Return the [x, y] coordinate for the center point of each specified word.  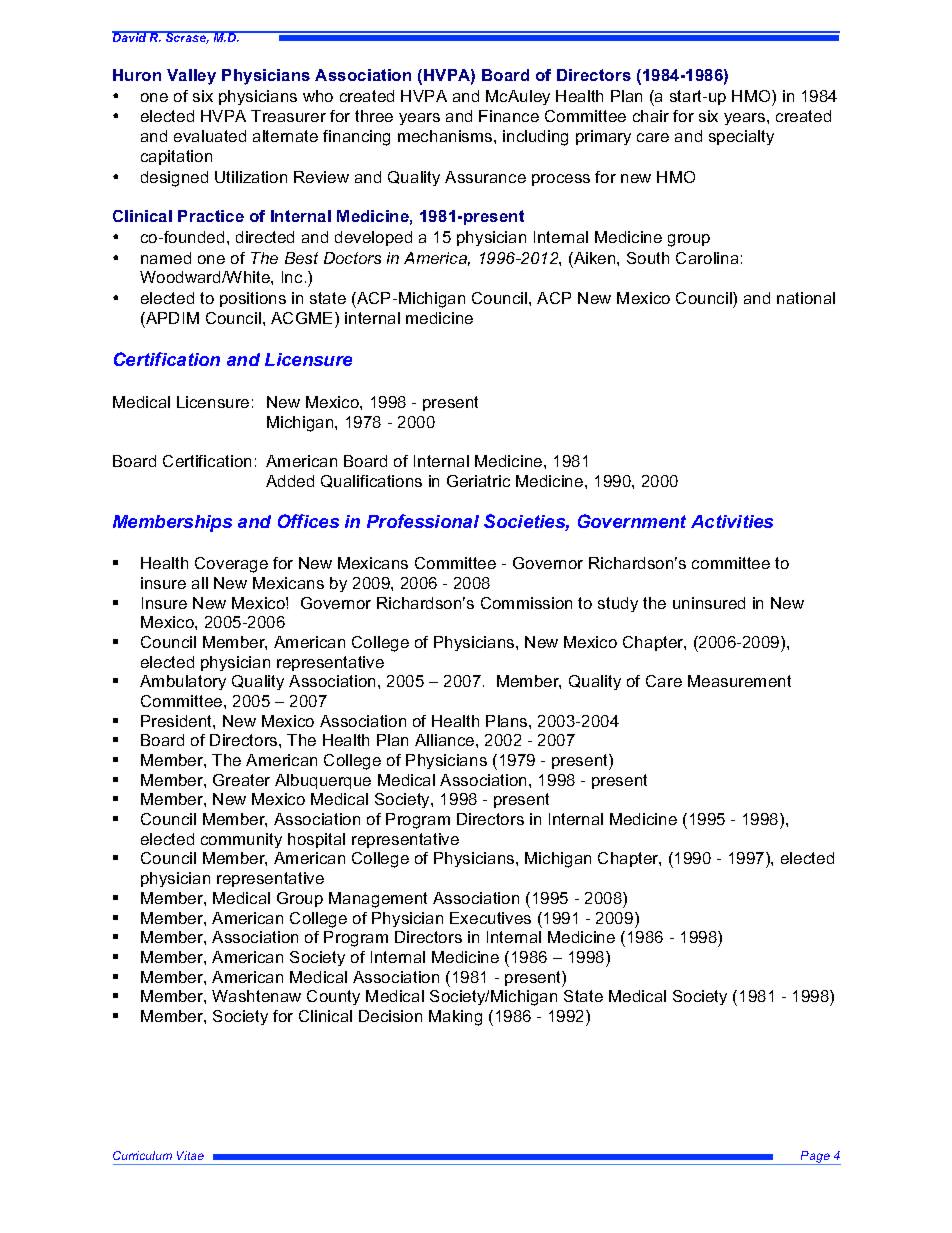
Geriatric [478, 481]
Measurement [739, 681]
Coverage [231, 565]
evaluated [210, 136]
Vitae [190, 1155]
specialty [741, 137]
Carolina [707, 258]
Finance [509, 116]
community [241, 840]
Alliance [446, 740]
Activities [732, 521]
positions [253, 299]
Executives [490, 918]
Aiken [595, 258]
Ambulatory [183, 682]
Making [455, 1018]
